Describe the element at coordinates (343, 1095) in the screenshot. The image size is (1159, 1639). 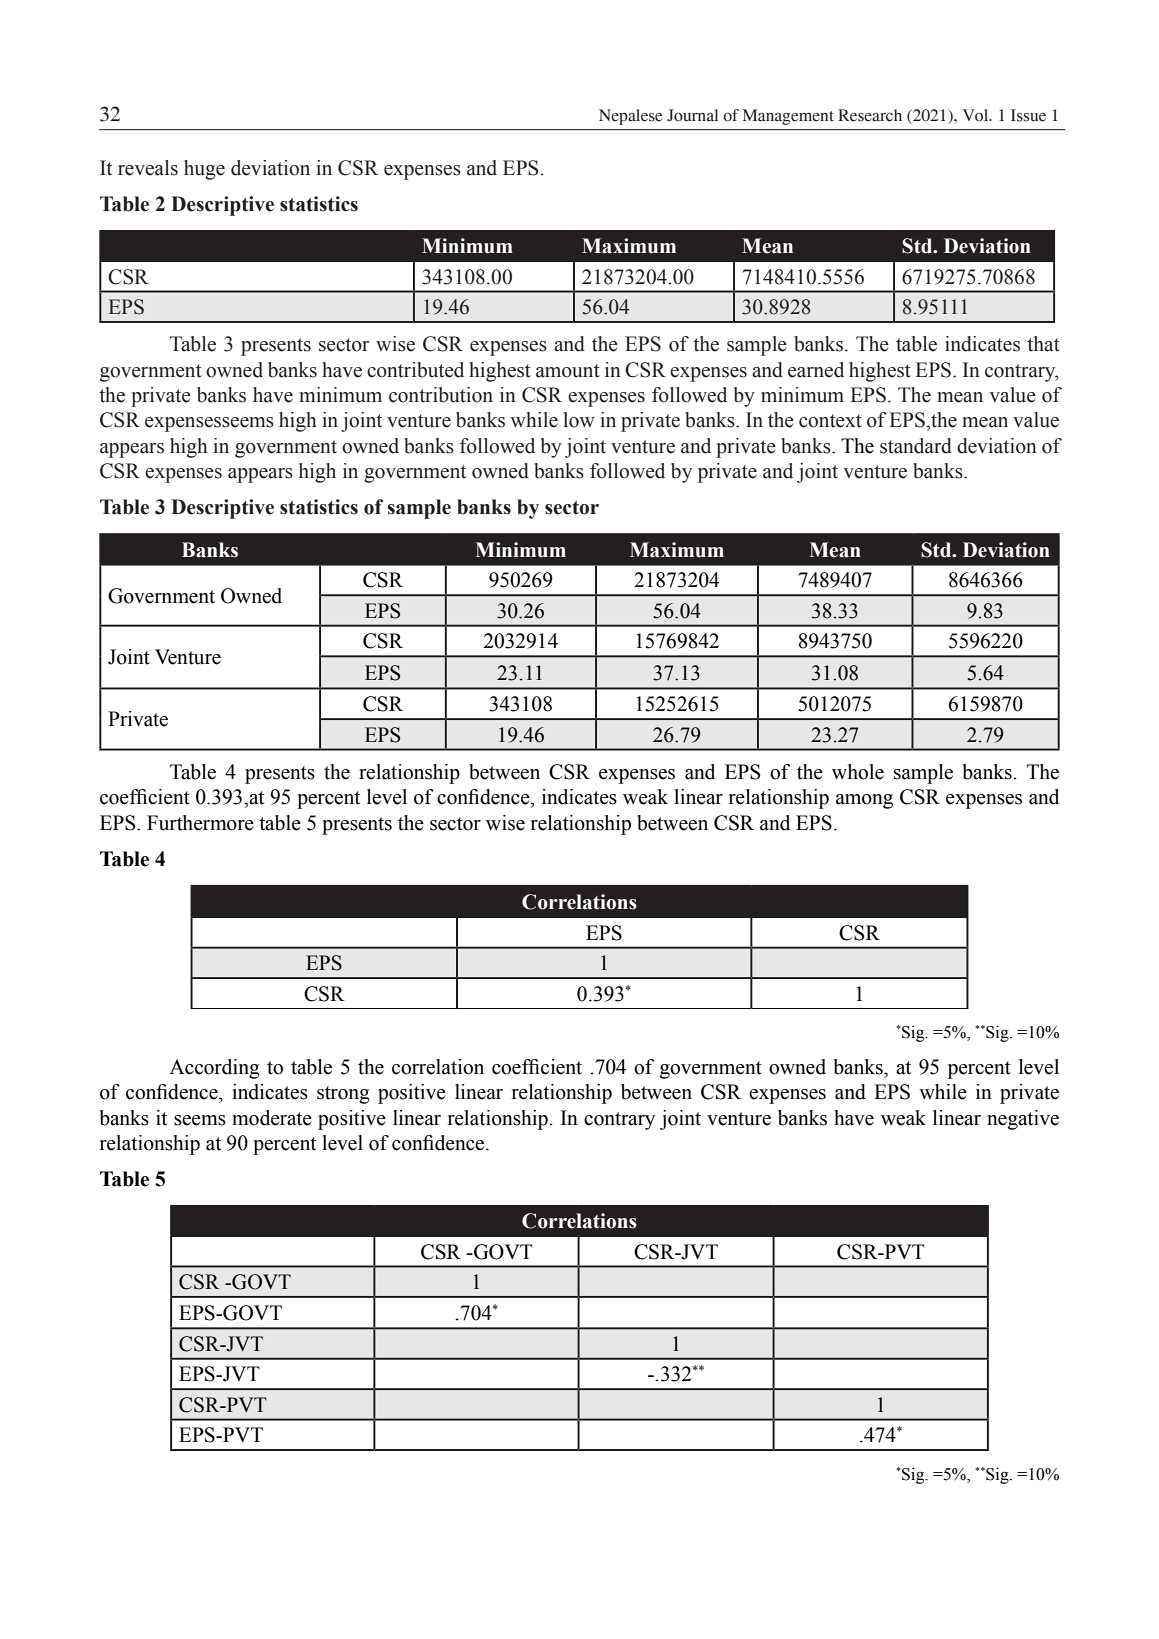
I see `strong` at that location.
